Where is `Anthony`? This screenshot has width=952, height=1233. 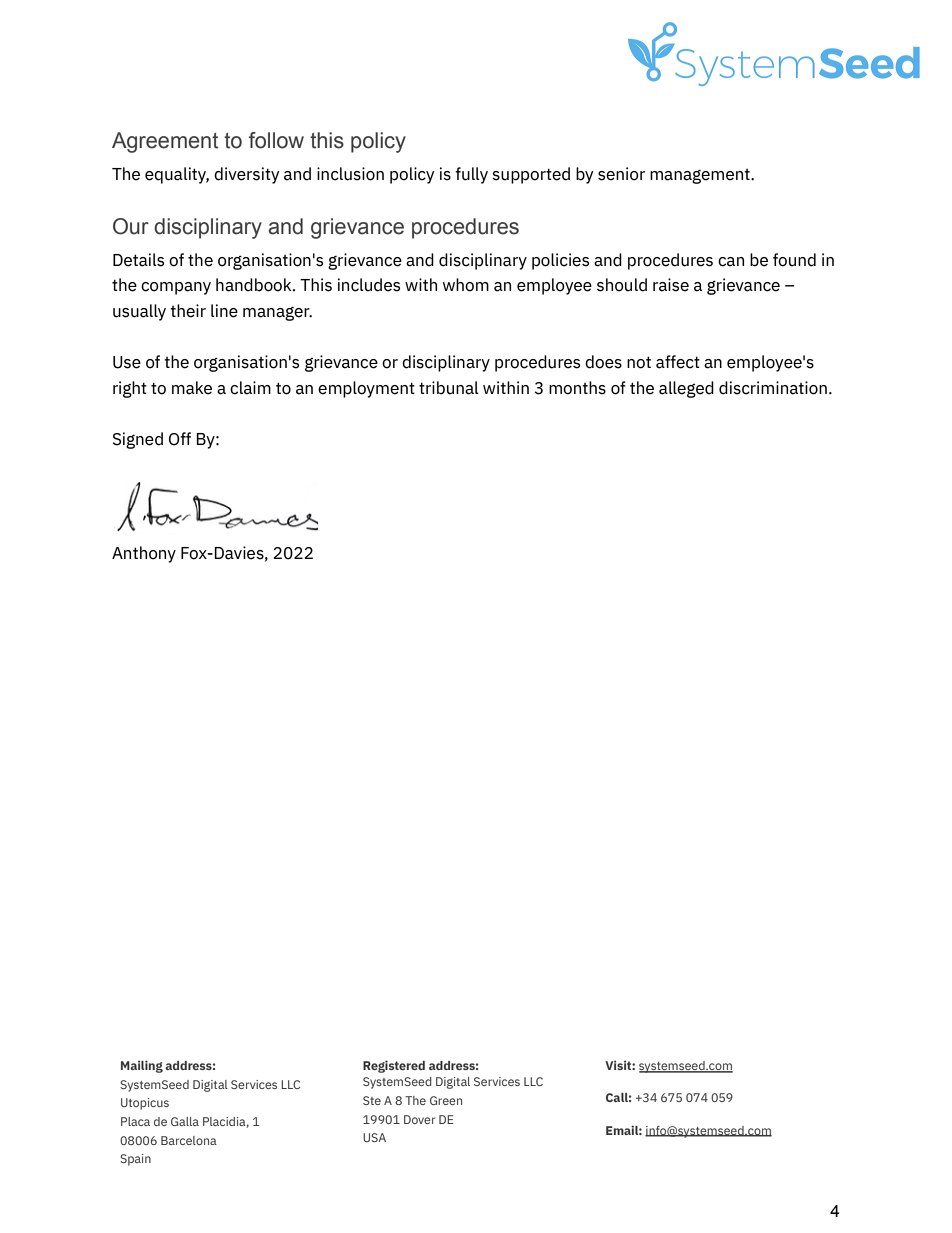 Anthony is located at coordinates (144, 554).
